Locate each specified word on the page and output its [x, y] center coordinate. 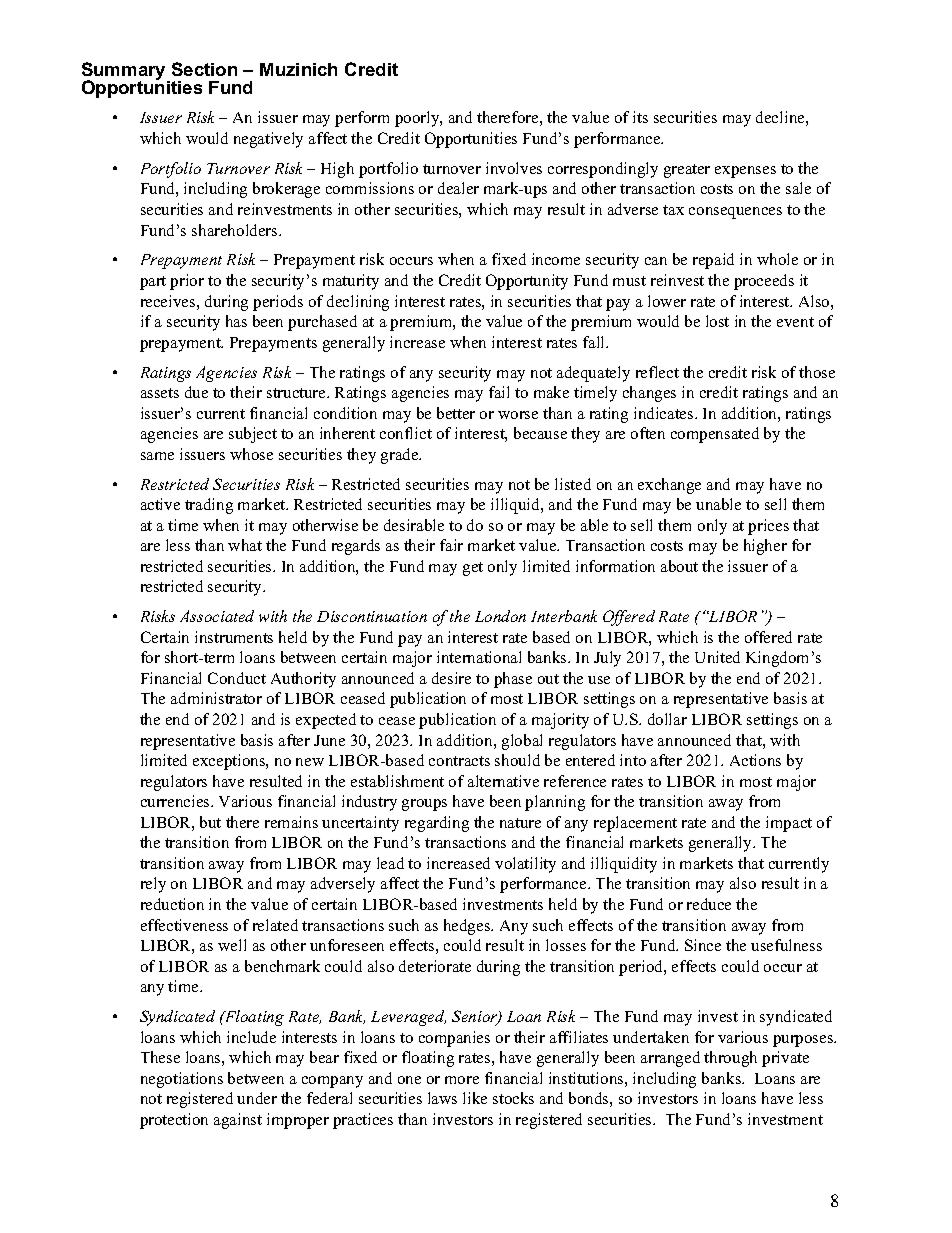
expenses [745, 172]
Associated [217, 616]
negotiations [182, 1080]
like [475, 1098]
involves [514, 168]
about [679, 566]
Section [204, 69]
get [473, 569]
